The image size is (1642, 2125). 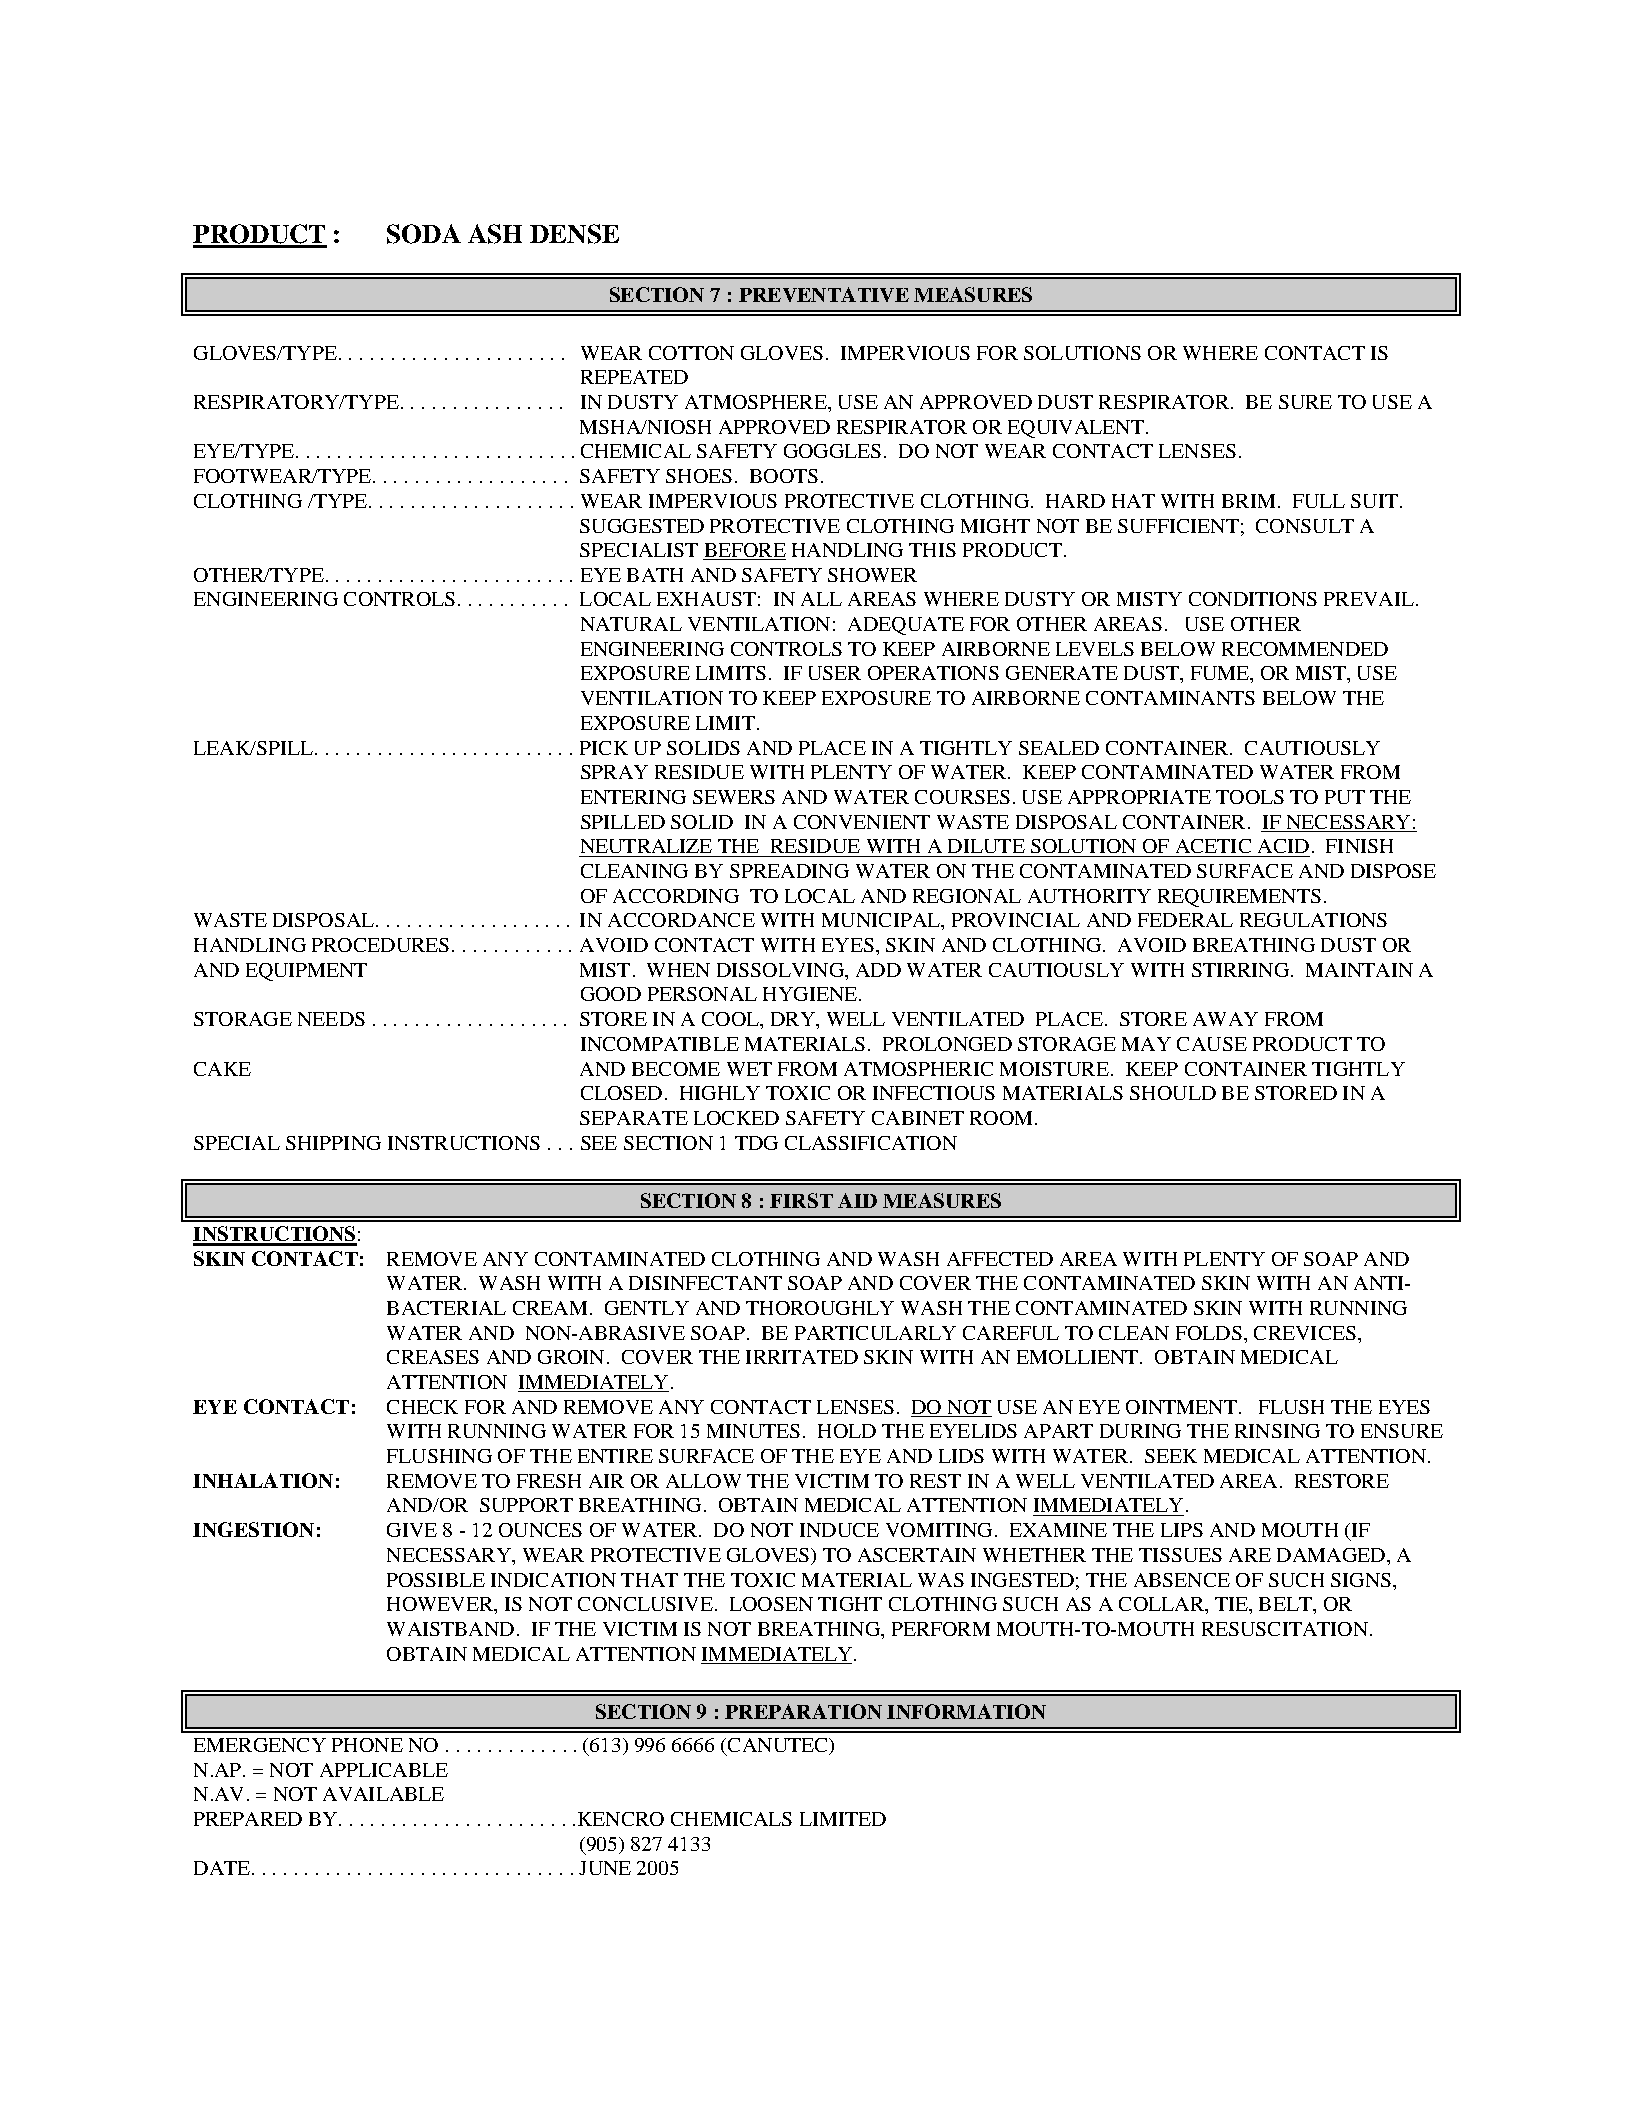 What do you see at coordinates (794, 1019) in the screenshot?
I see `DRY` at bounding box center [794, 1019].
